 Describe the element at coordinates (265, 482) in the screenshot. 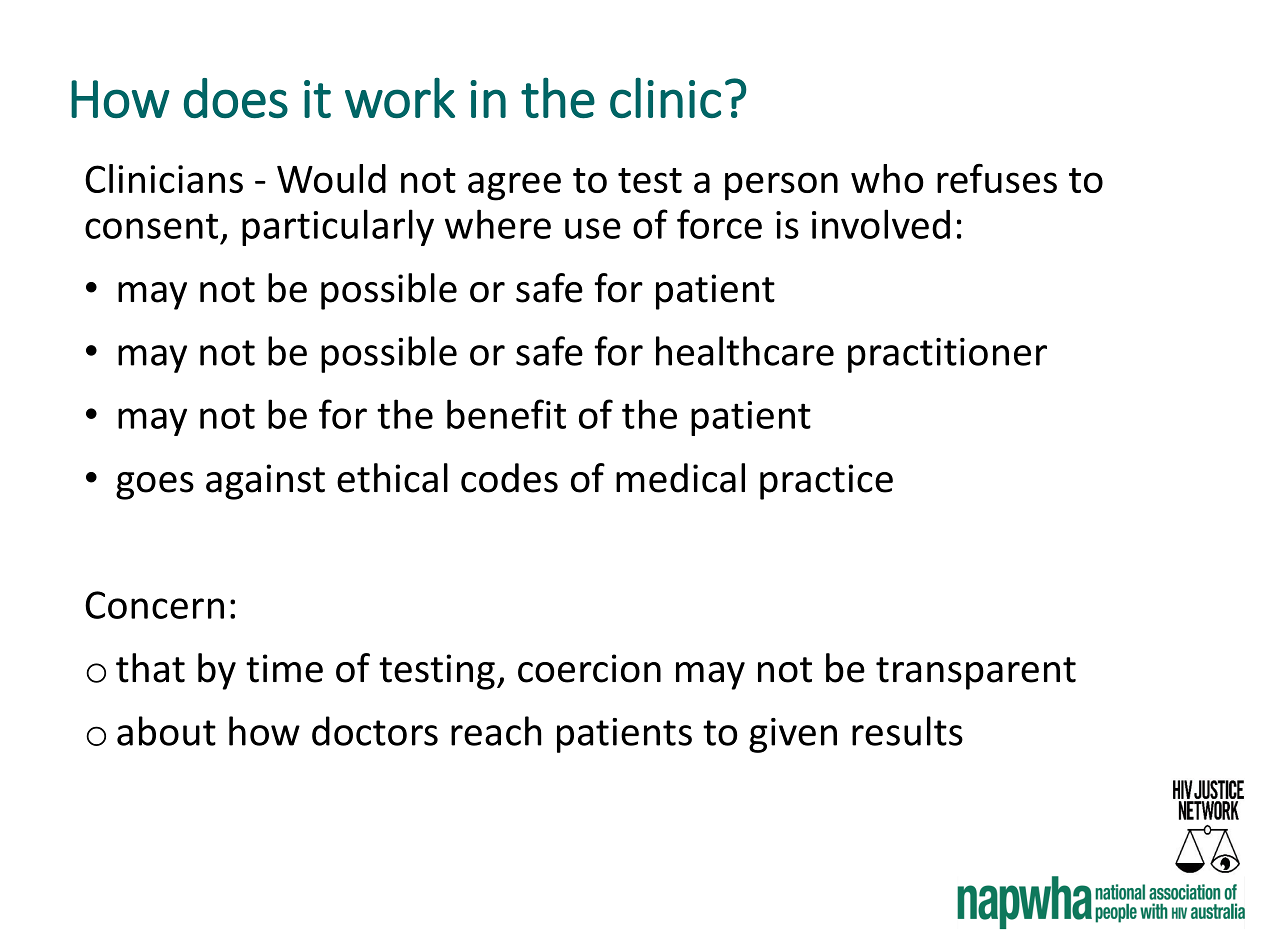

I see `against` at that location.
